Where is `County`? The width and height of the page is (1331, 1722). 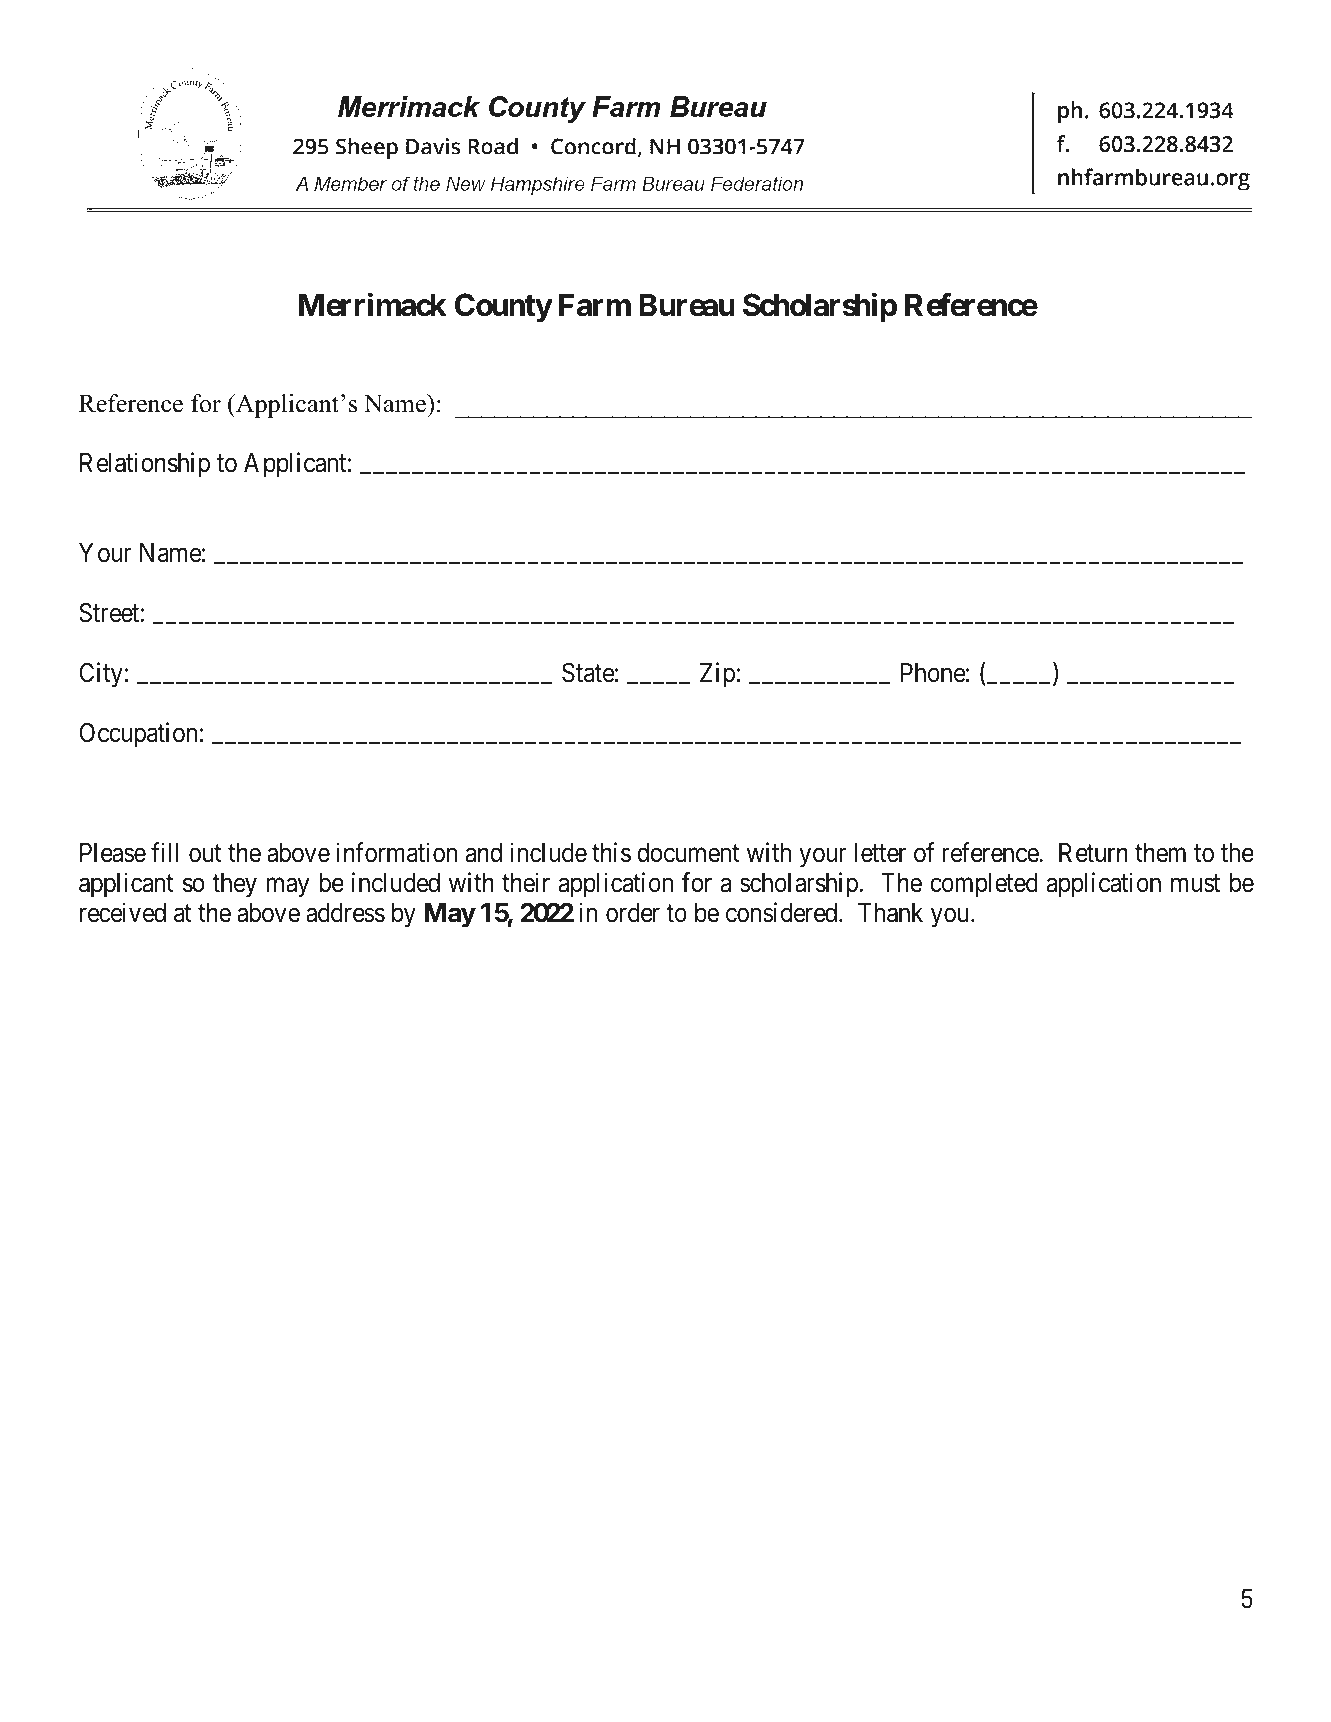 County is located at coordinates (503, 308).
